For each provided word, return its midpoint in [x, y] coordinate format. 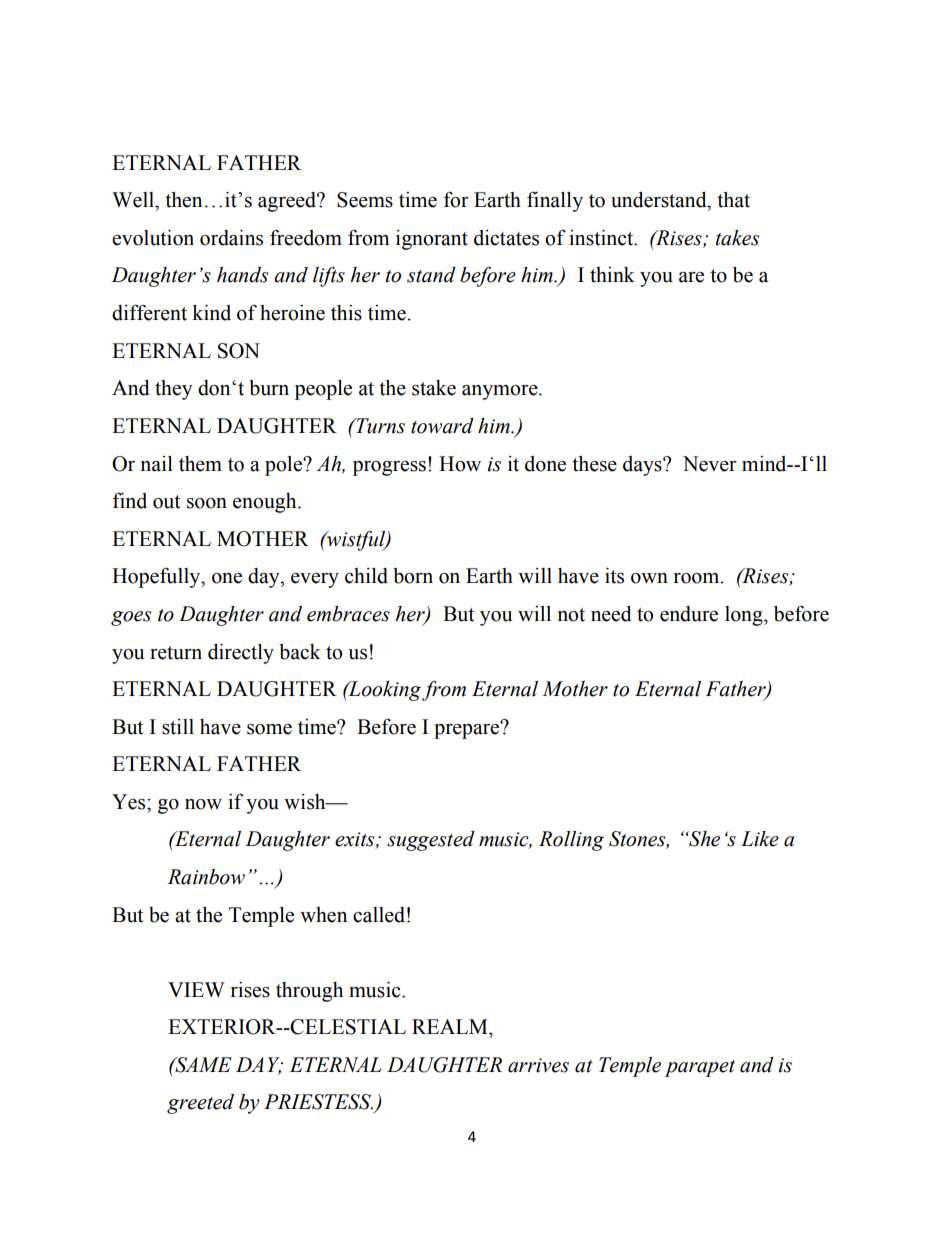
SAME [202, 1065]
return [176, 653]
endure [689, 614]
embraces [348, 614]
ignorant [432, 240]
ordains [231, 238]
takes [737, 238]
